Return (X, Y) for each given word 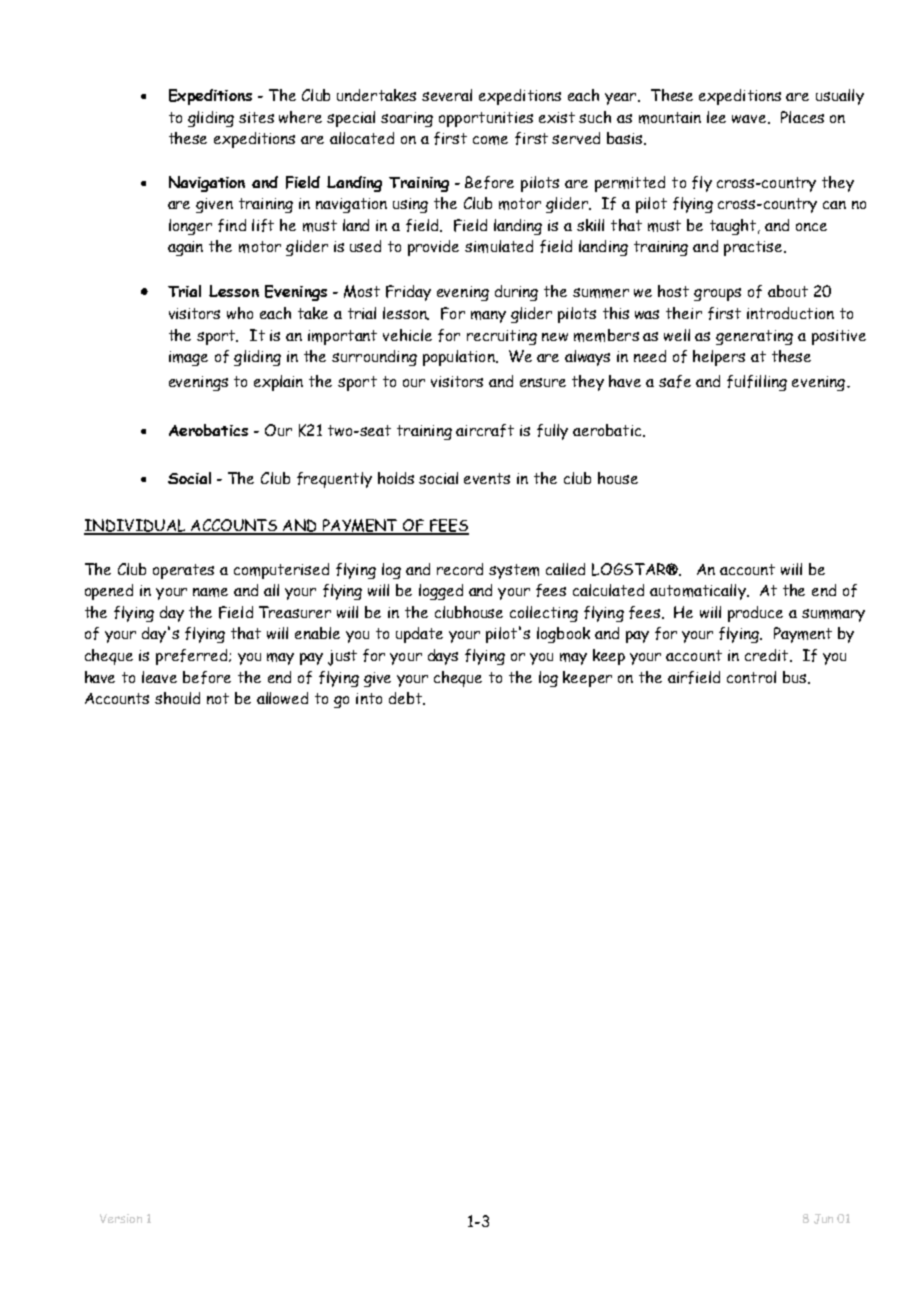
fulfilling (757, 383)
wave (750, 119)
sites (256, 117)
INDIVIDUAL (136, 526)
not (218, 698)
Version (121, 1218)
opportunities (486, 119)
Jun (823, 1219)
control (751, 677)
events (487, 478)
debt (406, 698)
